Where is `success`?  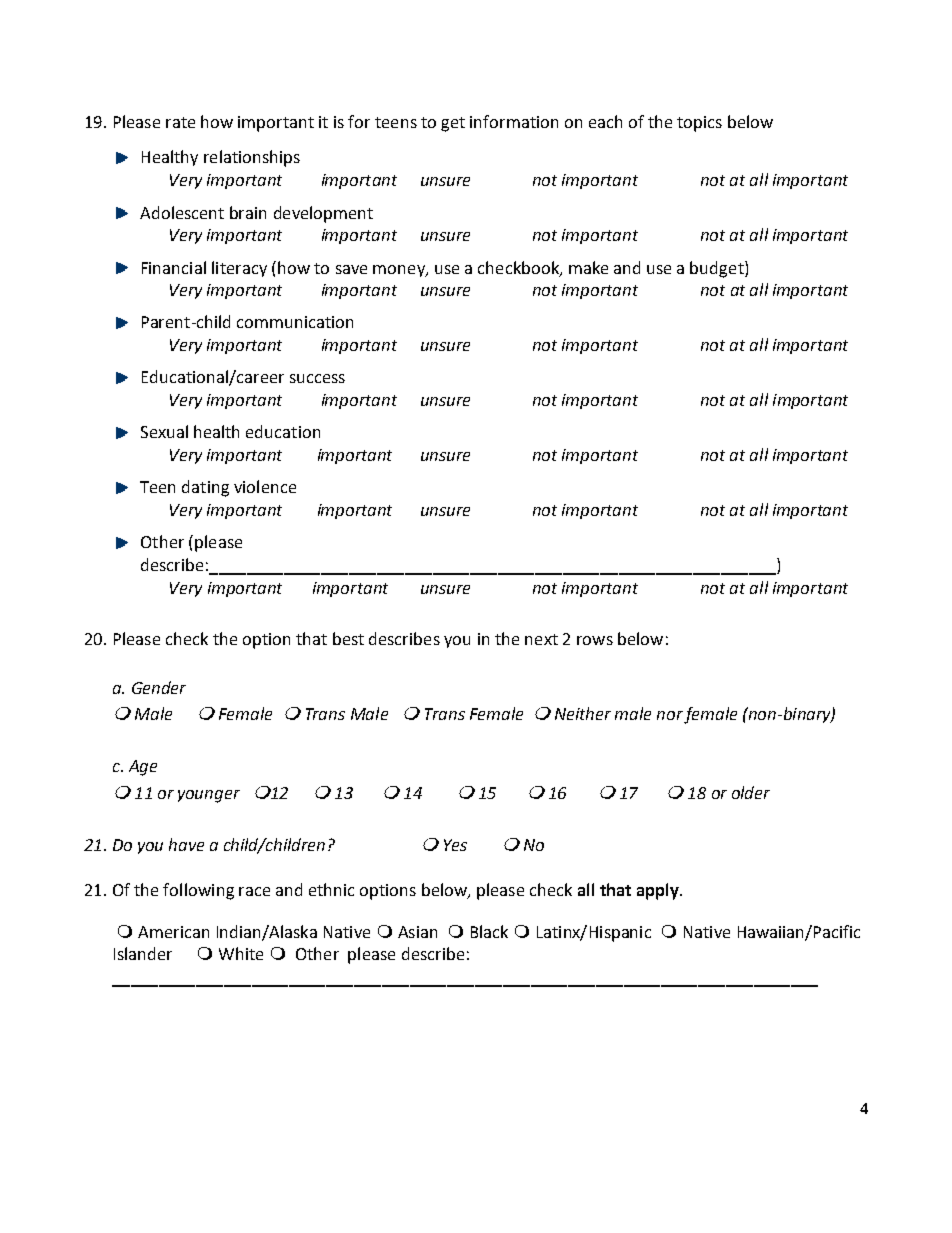
success is located at coordinates (317, 378).
